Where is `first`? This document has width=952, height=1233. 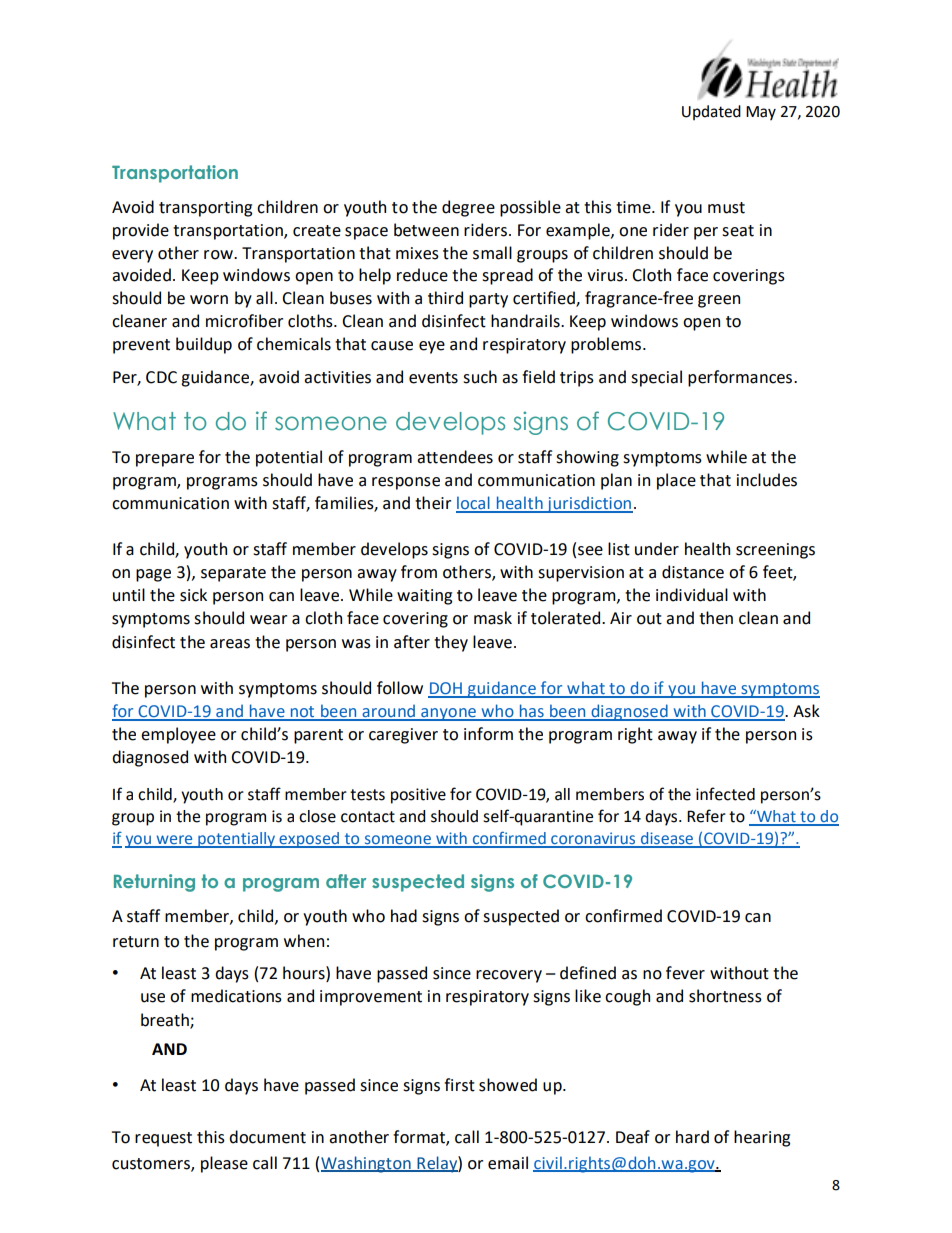
first is located at coordinates (459, 1085).
